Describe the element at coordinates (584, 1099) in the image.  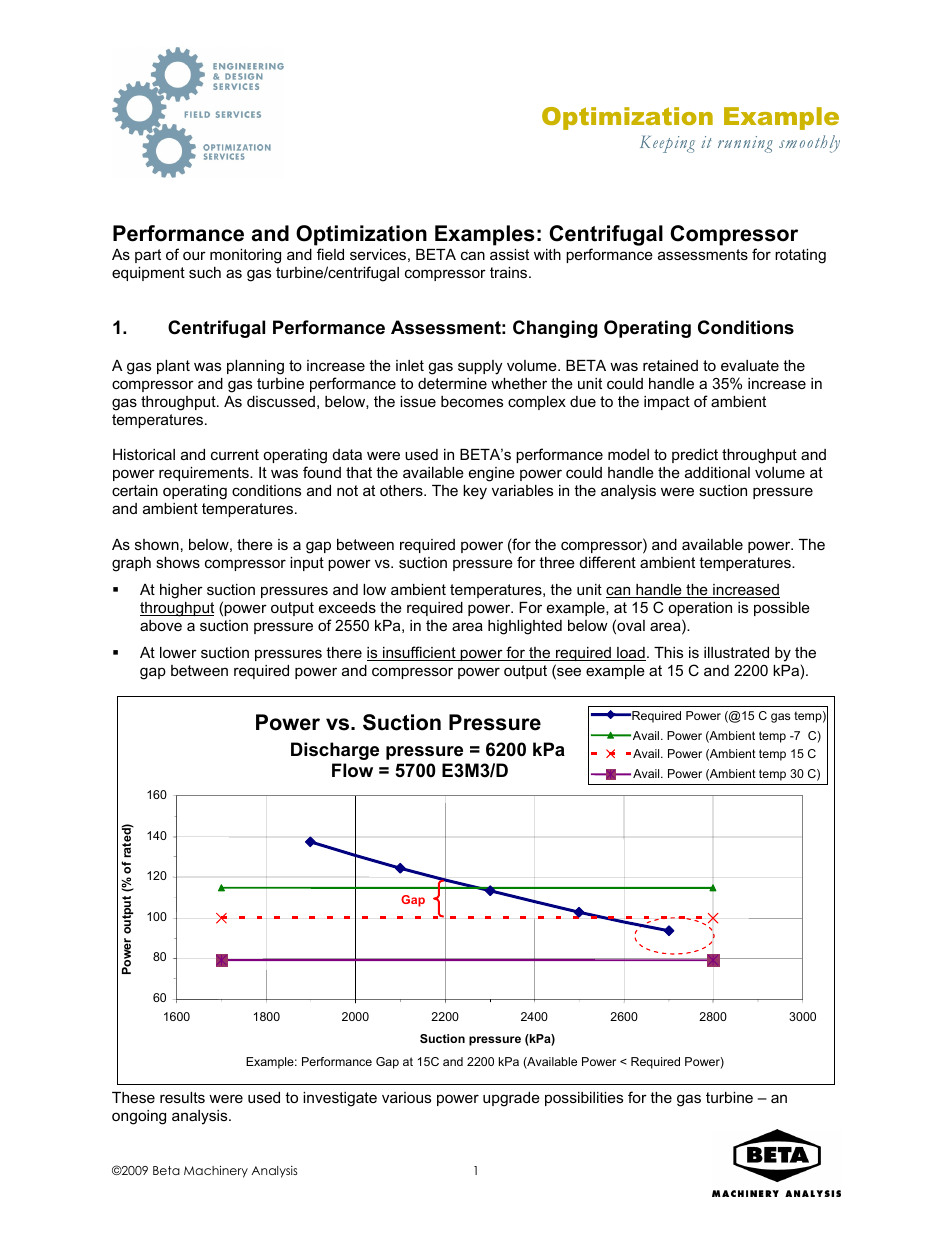
I see `possibilities` at that location.
